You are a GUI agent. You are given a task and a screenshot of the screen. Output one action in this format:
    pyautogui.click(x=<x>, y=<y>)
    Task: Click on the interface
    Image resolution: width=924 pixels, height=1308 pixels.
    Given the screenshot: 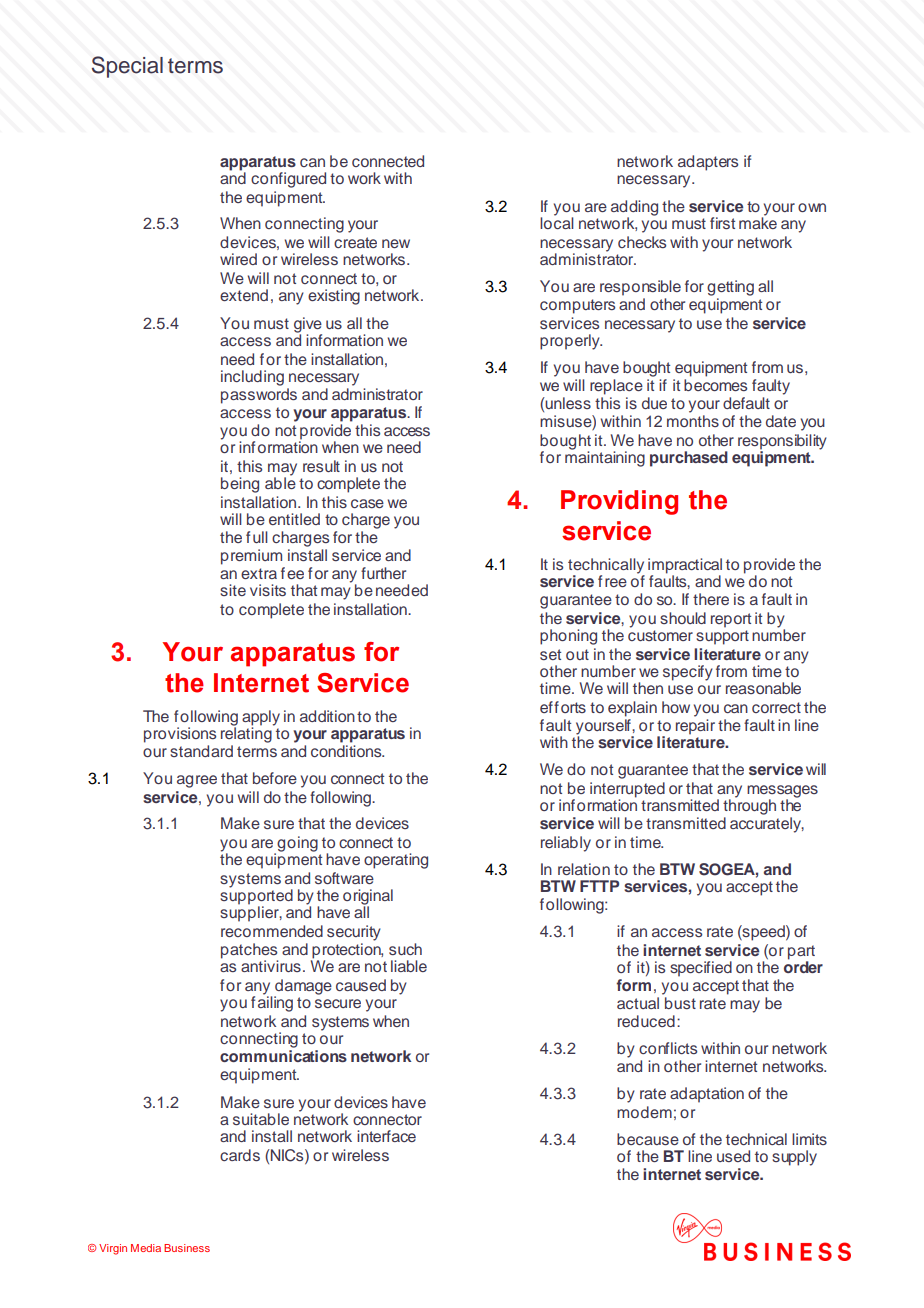 What is the action you would take?
    pyautogui.click(x=386, y=1136)
